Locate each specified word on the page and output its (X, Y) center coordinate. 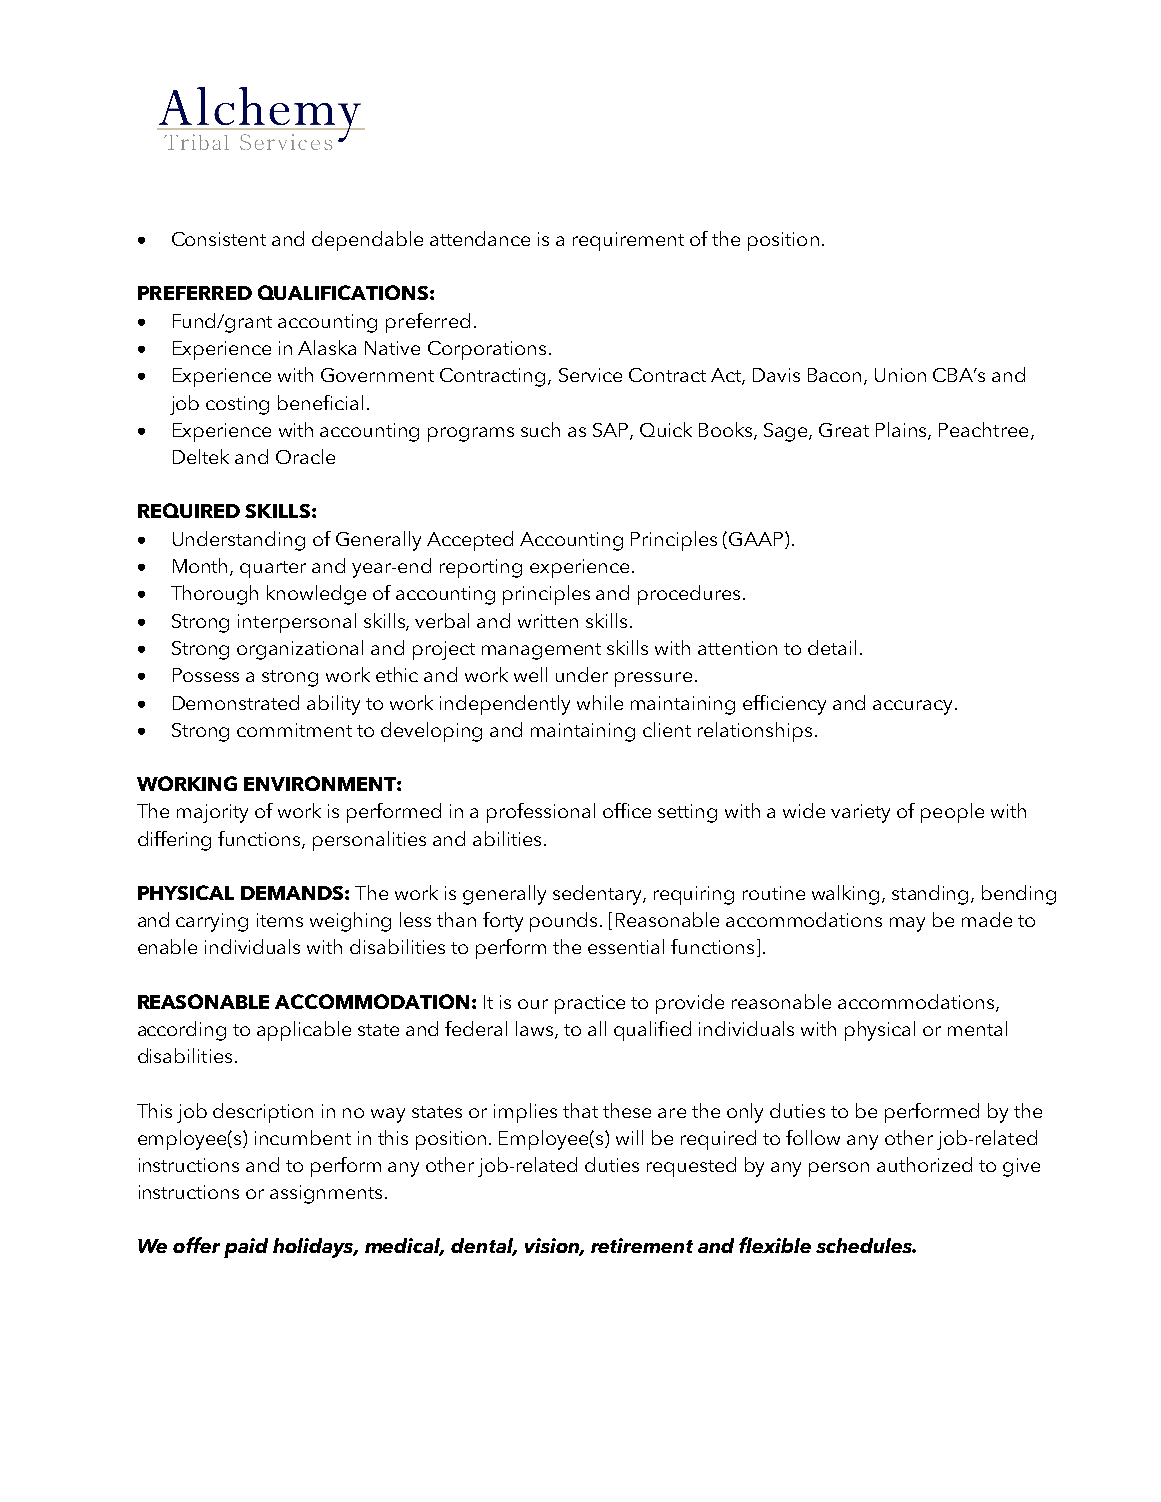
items (280, 920)
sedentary (598, 895)
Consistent (219, 239)
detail (832, 647)
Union (900, 375)
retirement (642, 1245)
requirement (628, 241)
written (548, 621)
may (907, 924)
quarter (273, 569)
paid (246, 1248)
